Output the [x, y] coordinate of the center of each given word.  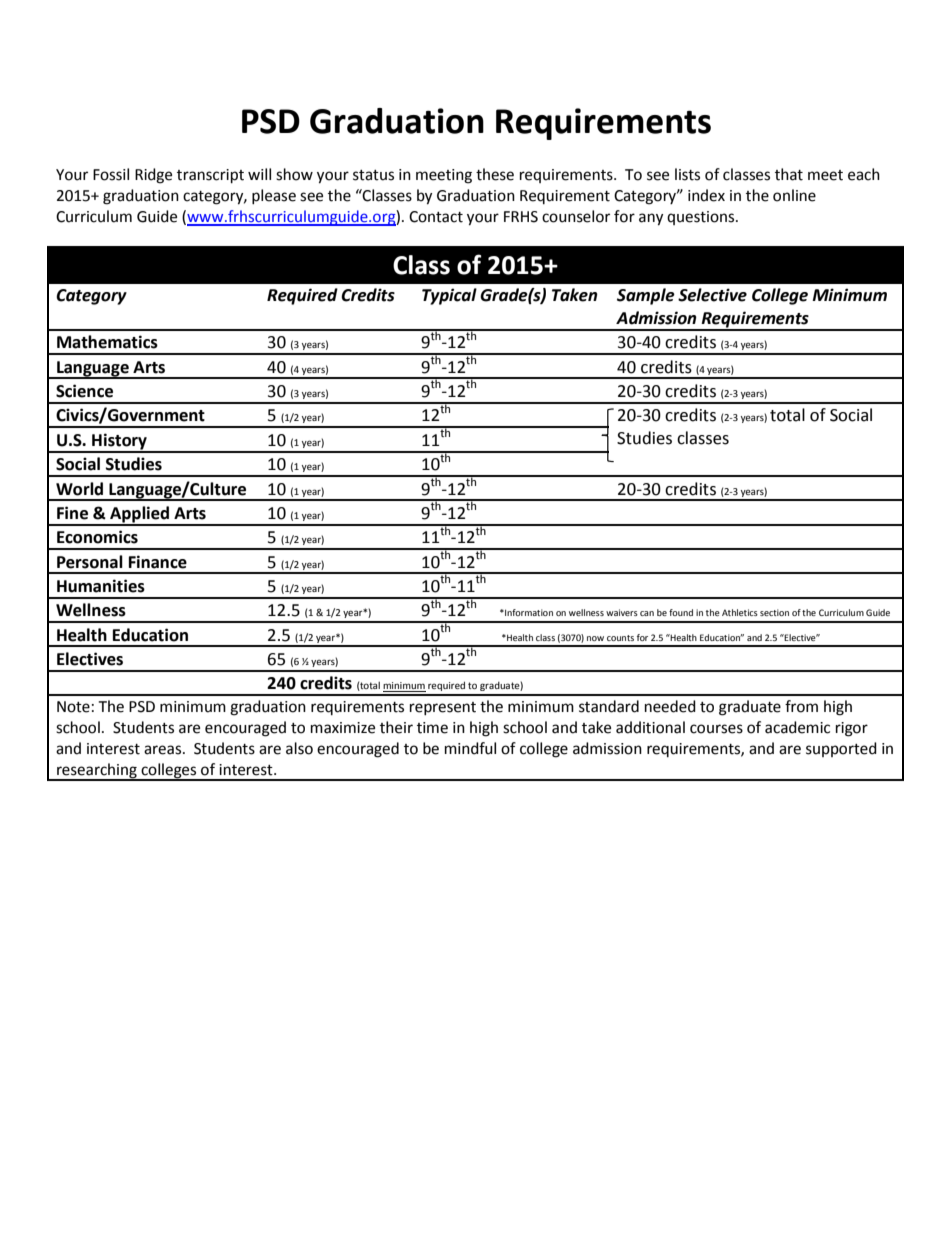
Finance [158, 562]
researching [97, 771]
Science [84, 391]
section [774, 612]
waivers [622, 612]
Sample [646, 296]
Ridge [153, 176]
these [495, 174]
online [794, 195]
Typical [449, 296]
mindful [470, 748]
